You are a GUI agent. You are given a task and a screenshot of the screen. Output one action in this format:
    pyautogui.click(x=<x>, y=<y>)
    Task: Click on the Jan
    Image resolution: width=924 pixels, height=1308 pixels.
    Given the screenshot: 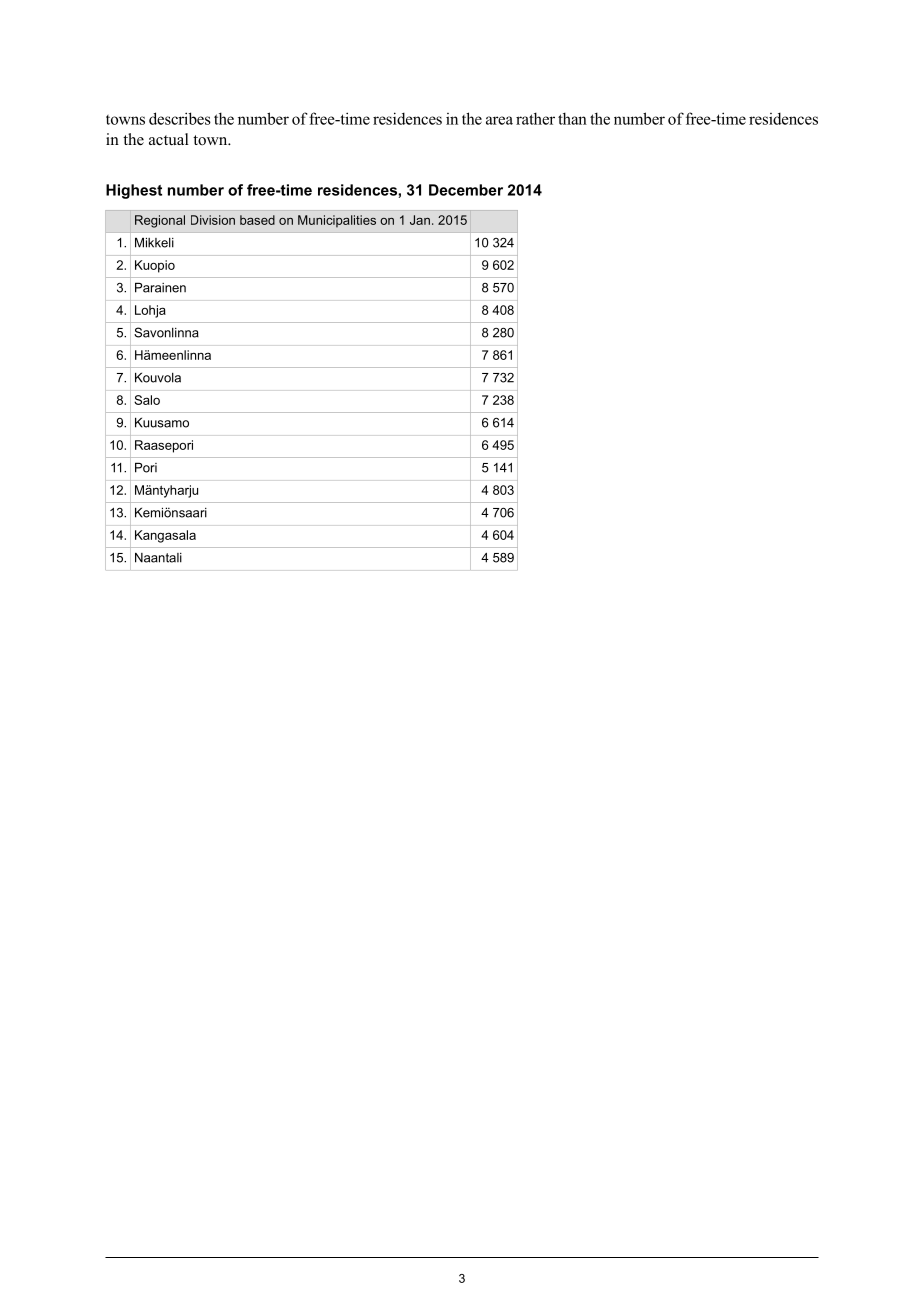 What is the action you would take?
    pyautogui.click(x=420, y=220)
